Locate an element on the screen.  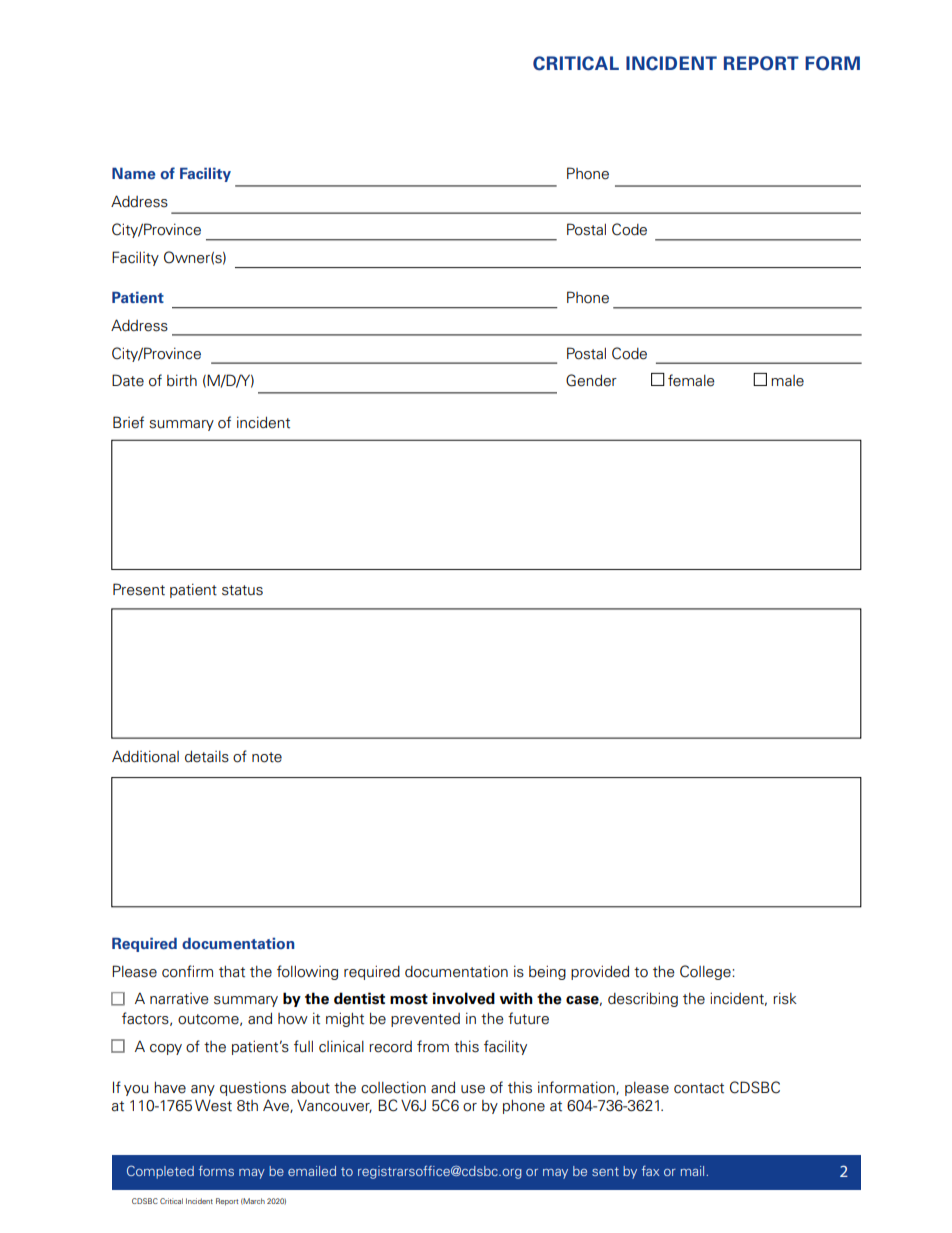
Gender is located at coordinates (591, 380).
